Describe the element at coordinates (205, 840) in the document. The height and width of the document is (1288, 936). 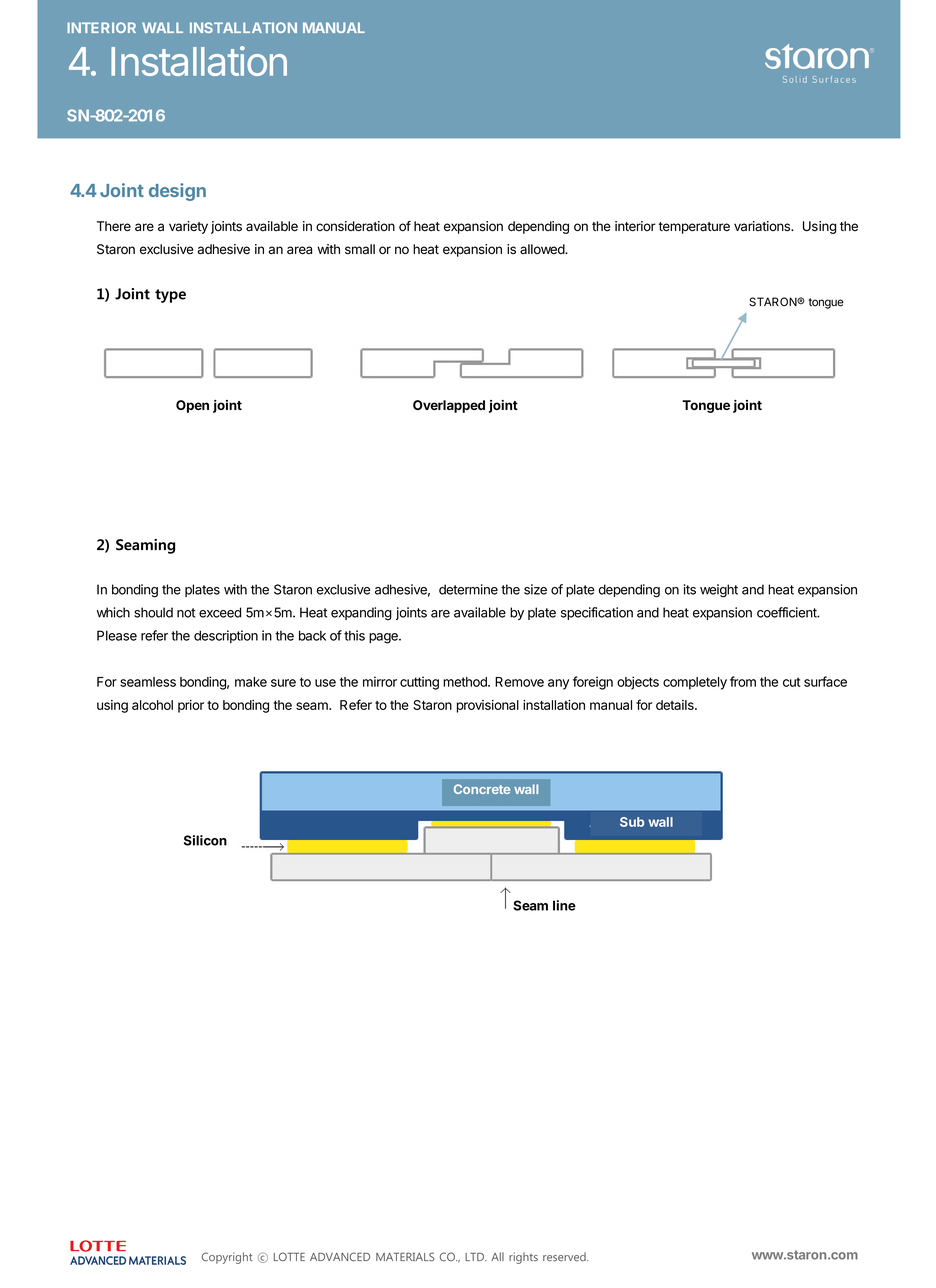
I see `Silicon` at that location.
